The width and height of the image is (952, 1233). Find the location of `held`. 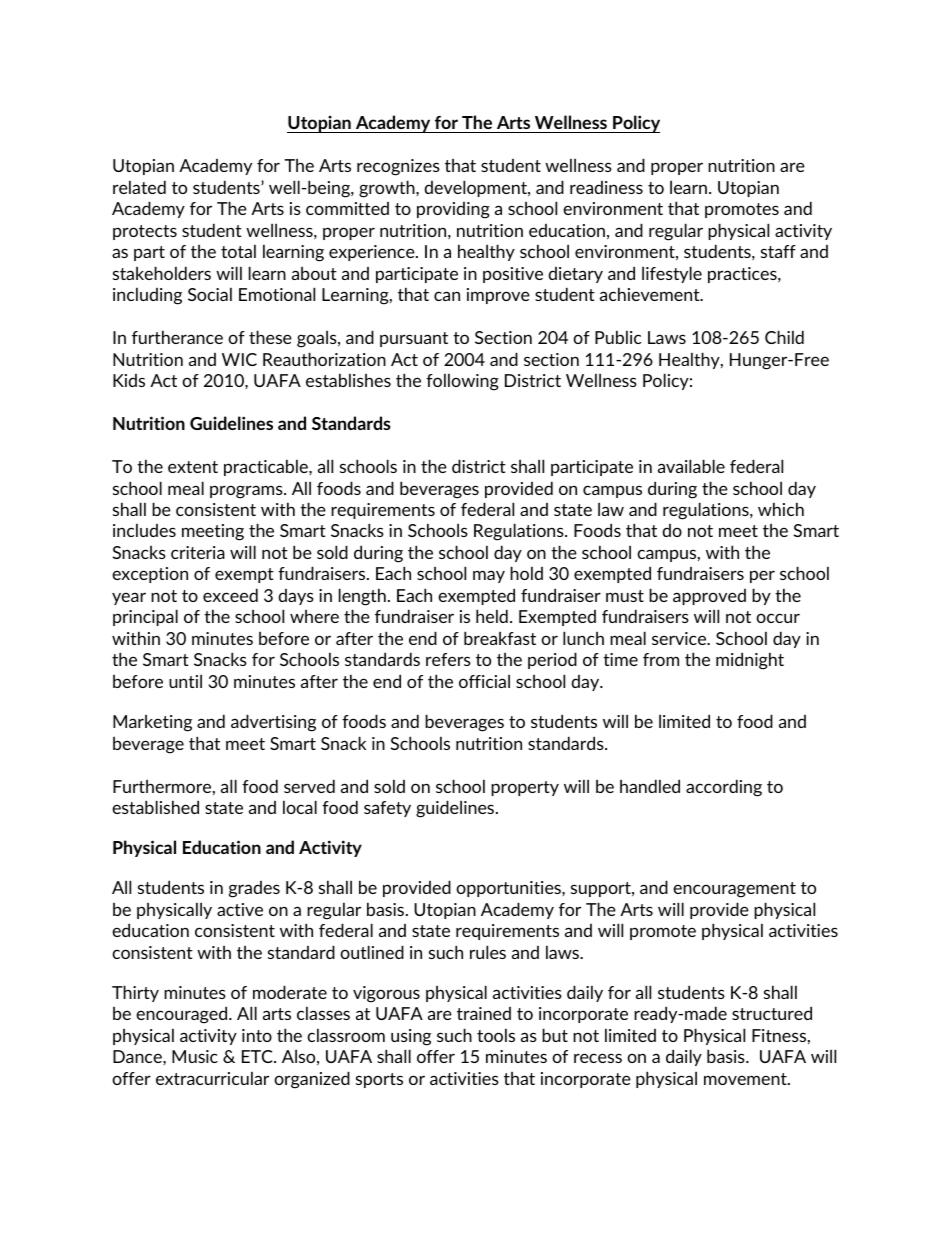

held is located at coordinates (492, 616).
